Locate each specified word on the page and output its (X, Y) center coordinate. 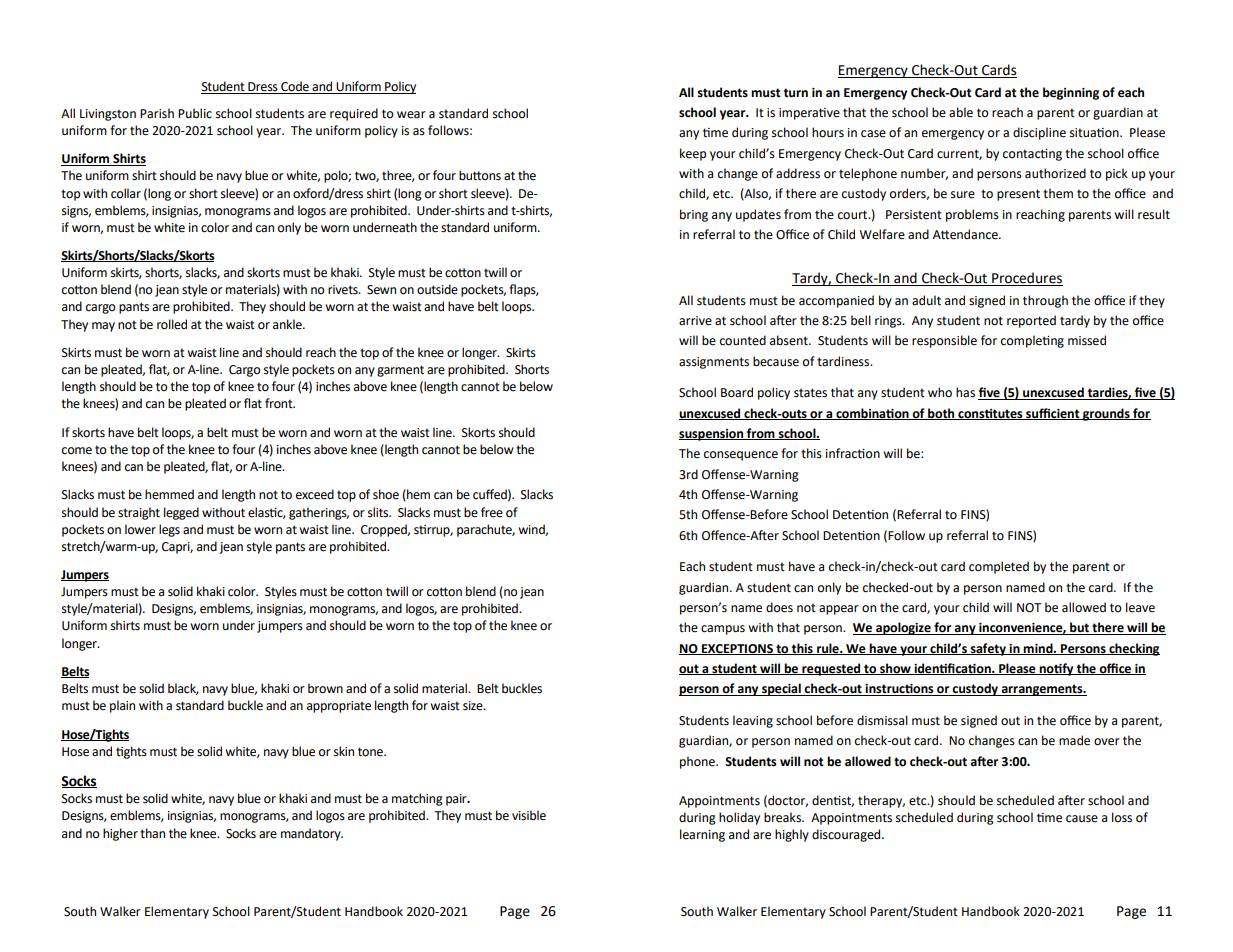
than (152, 833)
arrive (695, 321)
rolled (172, 324)
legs (169, 530)
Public (195, 113)
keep (693, 154)
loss (1122, 817)
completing (1032, 341)
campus (723, 630)
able (961, 112)
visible (529, 815)
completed (999, 567)
